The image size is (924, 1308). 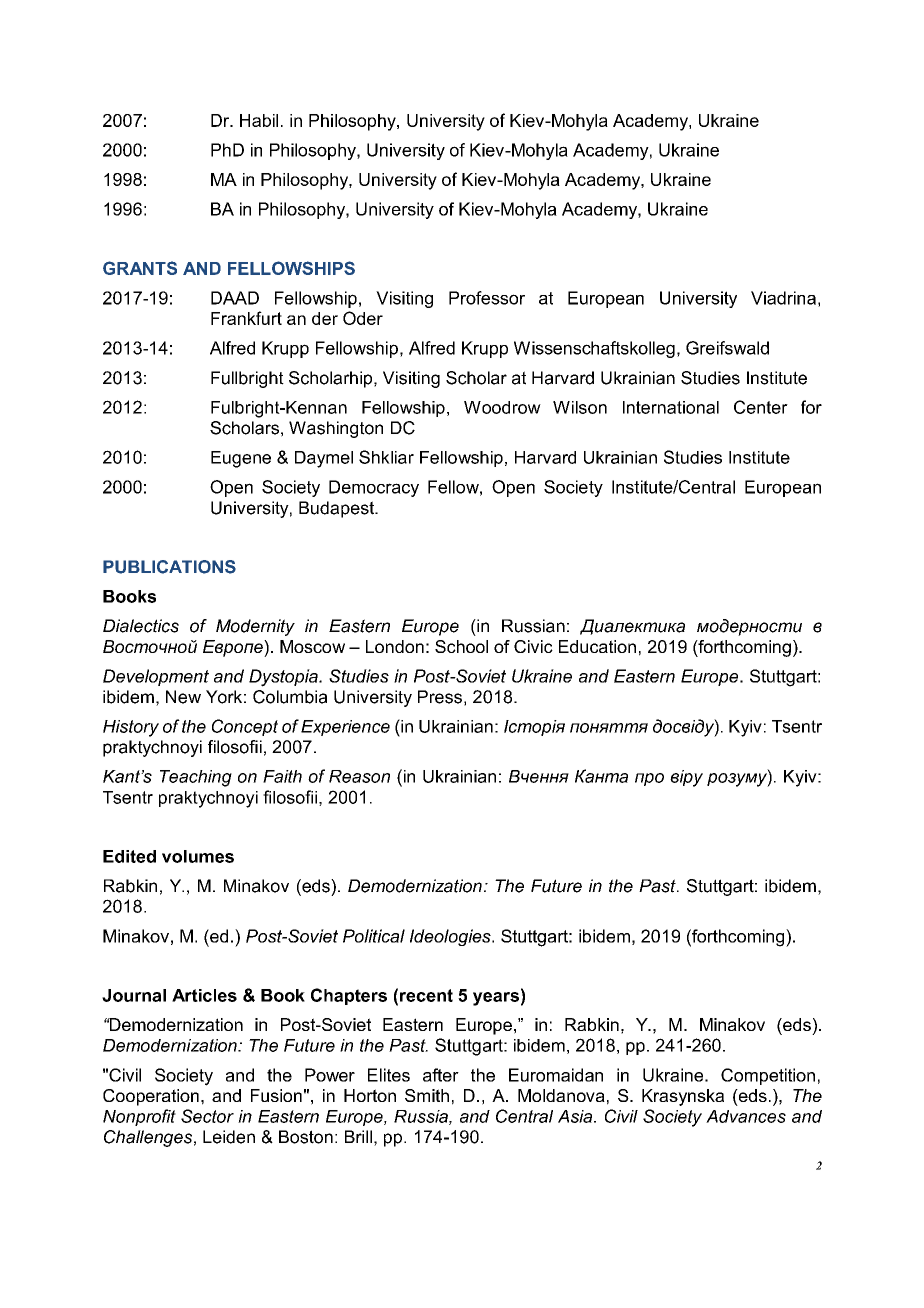 What do you see at coordinates (246, 318) in the screenshot?
I see `Frankfurt` at bounding box center [246, 318].
